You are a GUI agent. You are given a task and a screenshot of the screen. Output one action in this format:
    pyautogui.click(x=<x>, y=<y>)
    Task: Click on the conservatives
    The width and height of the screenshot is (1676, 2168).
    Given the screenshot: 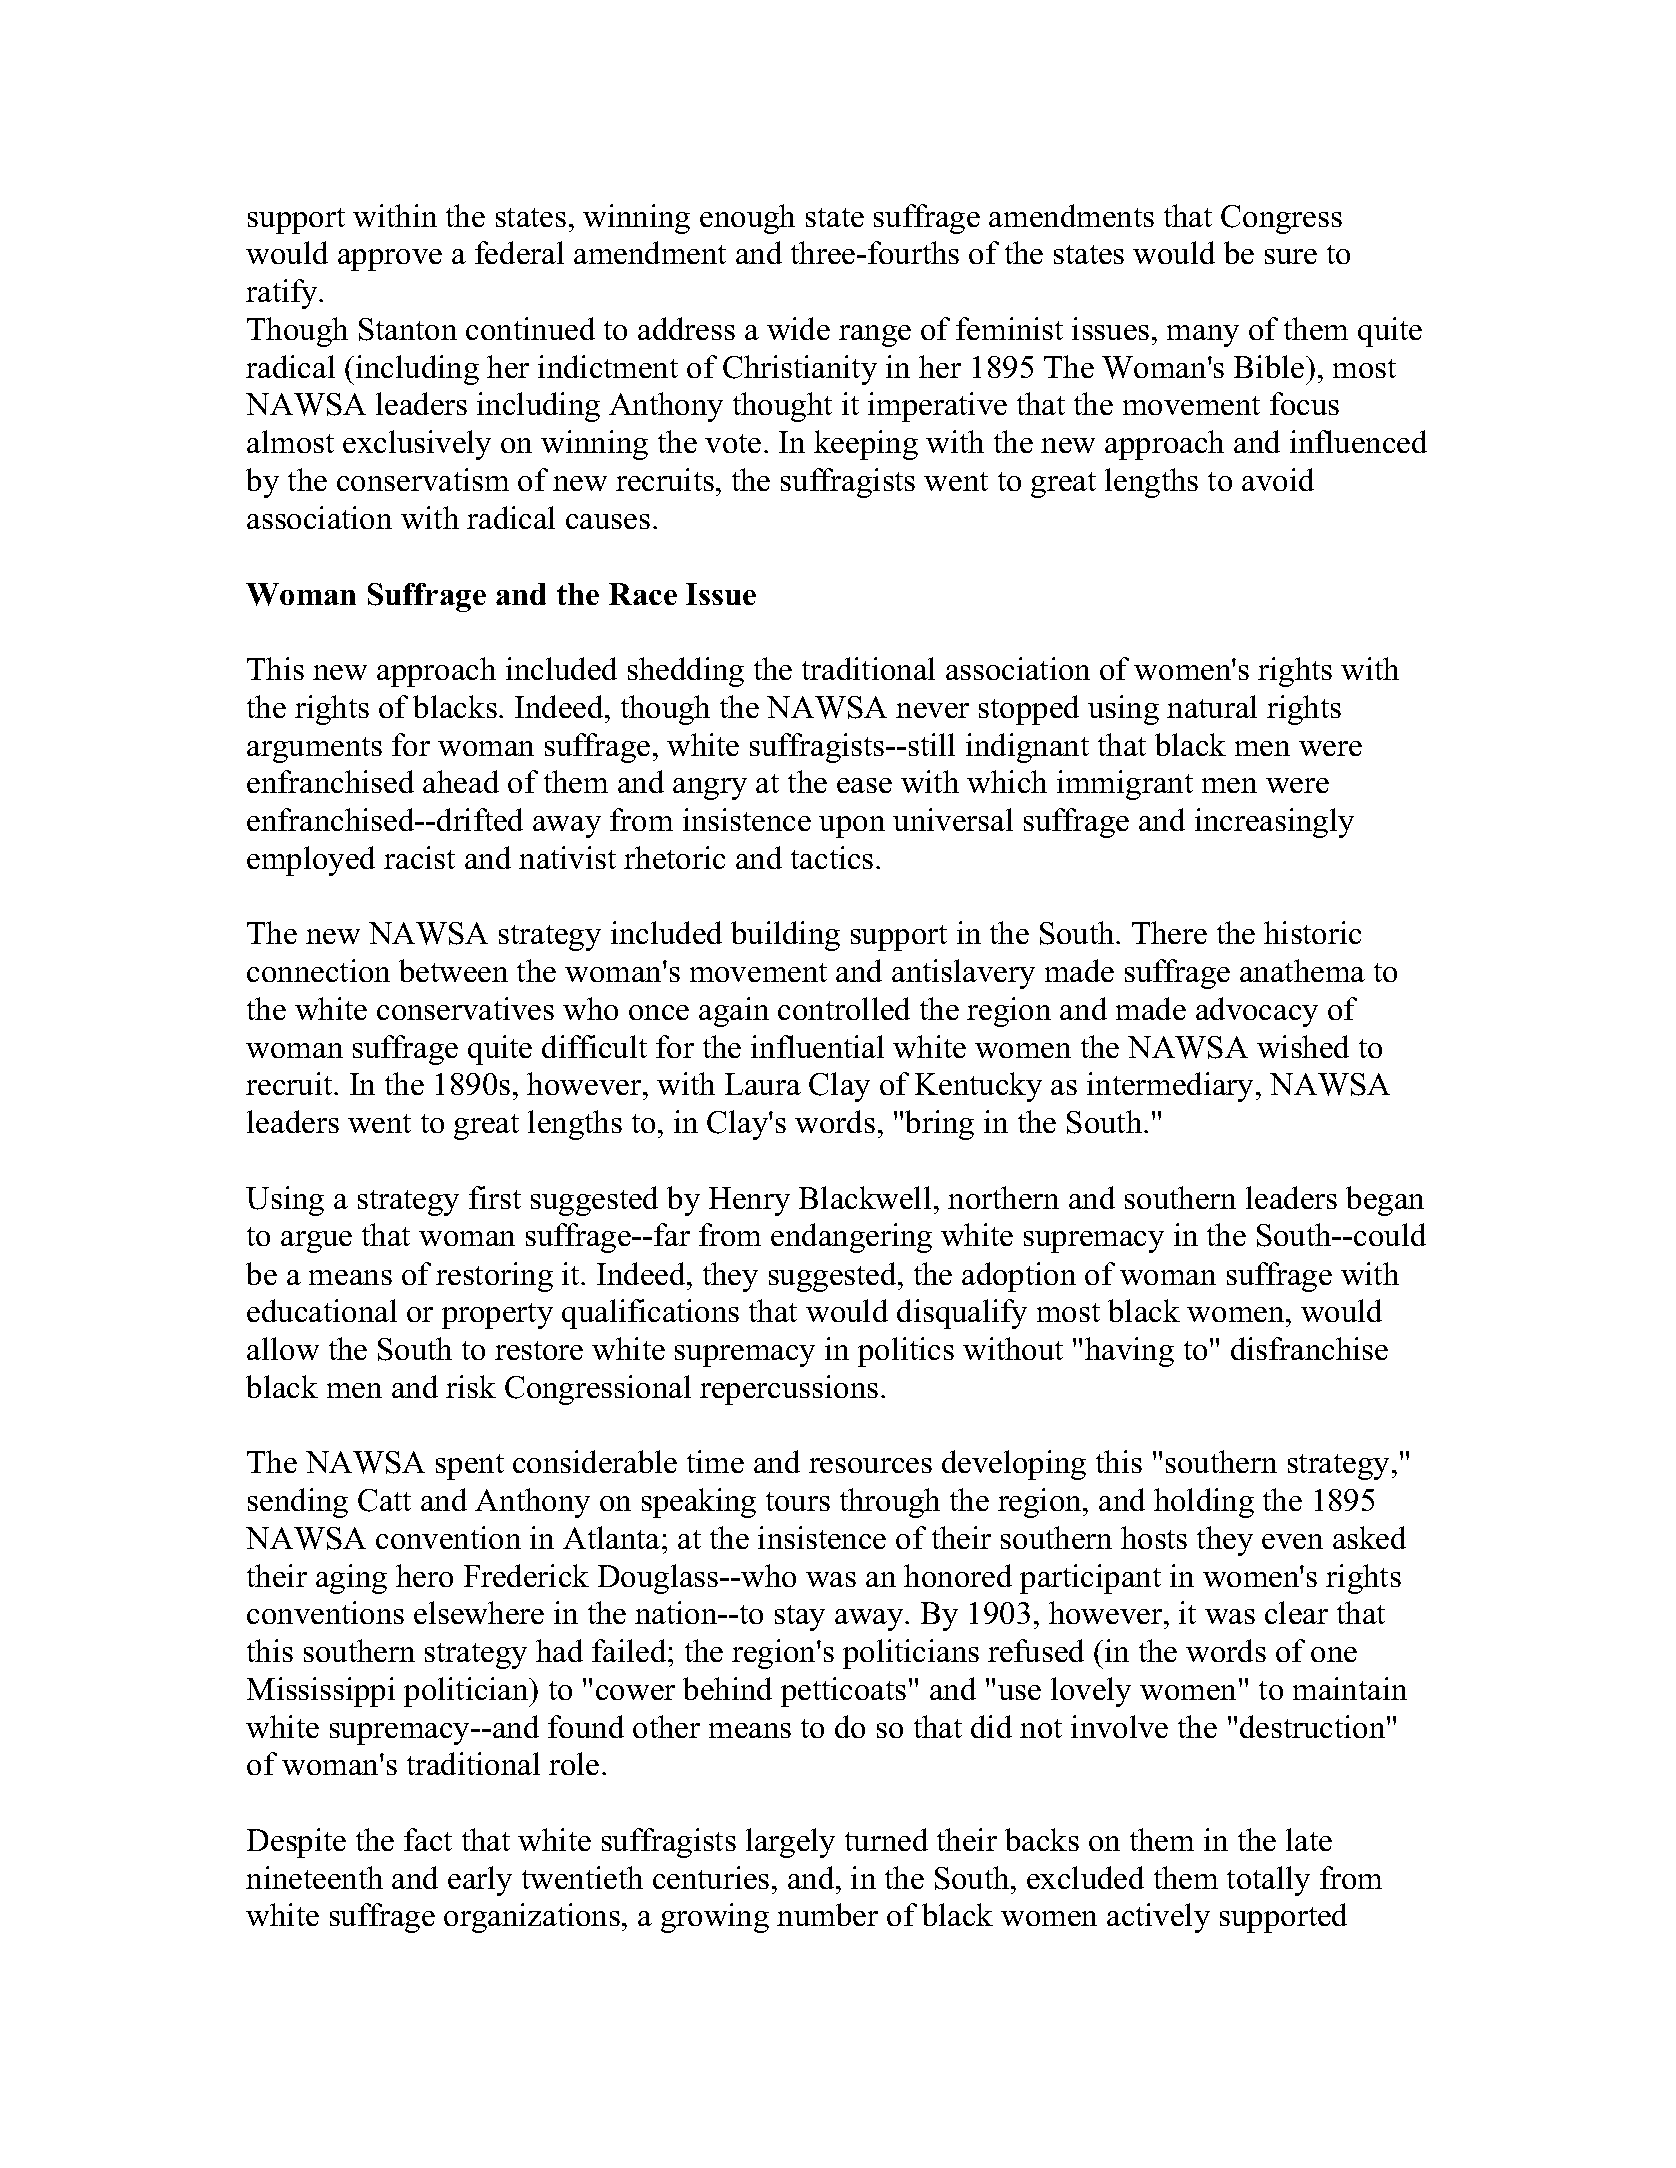 What is the action you would take?
    pyautogui.click(x=465, y=1008)
